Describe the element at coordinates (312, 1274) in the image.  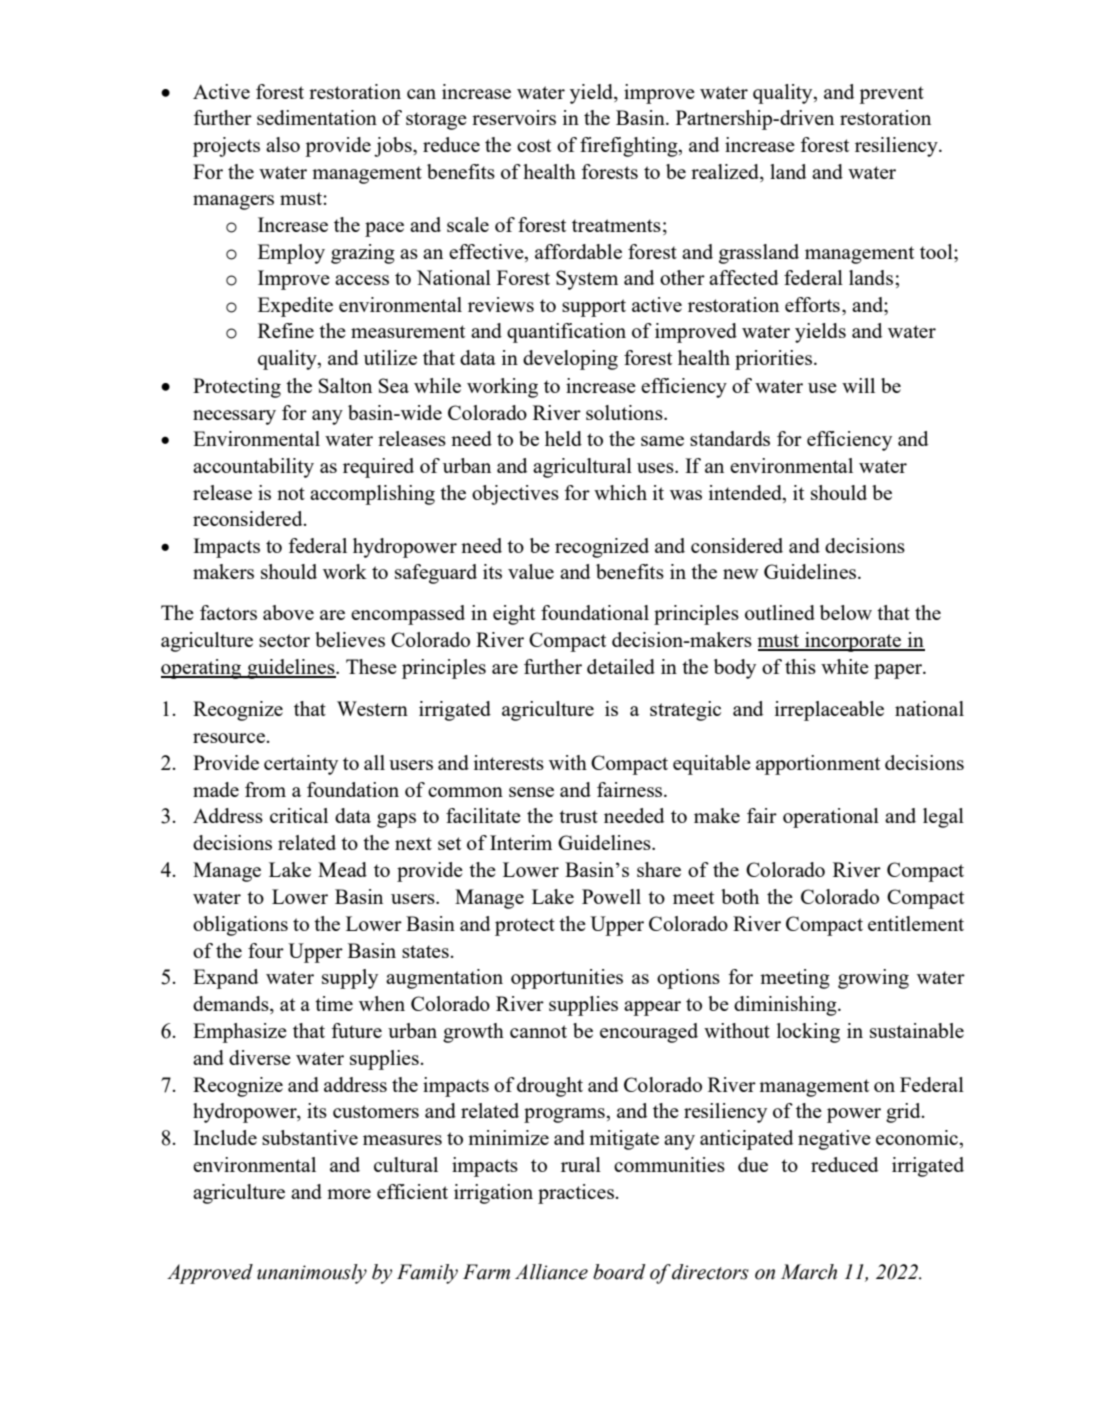
I see `unanimously` at that location.
